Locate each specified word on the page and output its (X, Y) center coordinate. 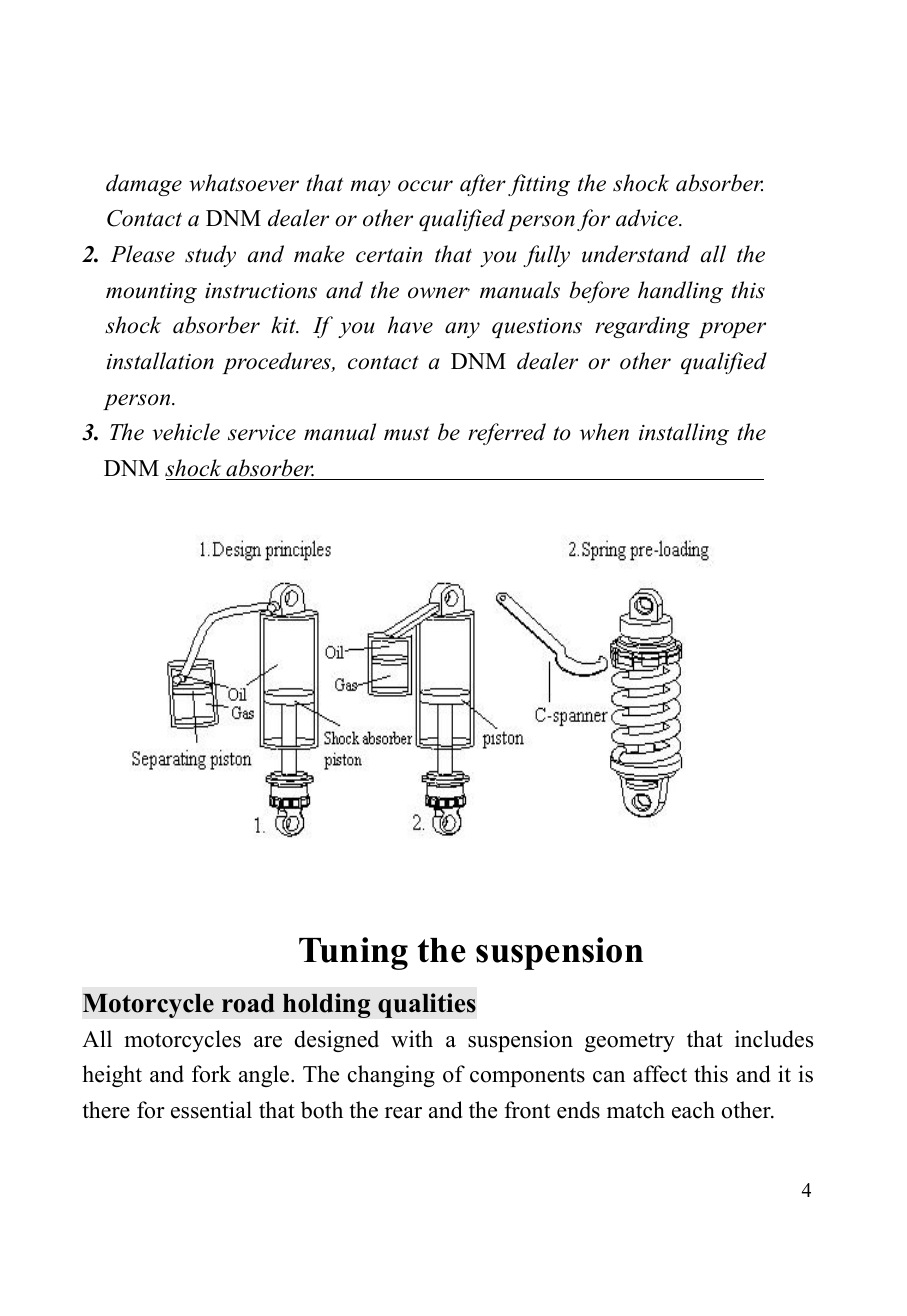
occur (425, 186)
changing (391, 1076)
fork (211, 1074)
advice (648, 218)
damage (144, 185)
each (693, 1110)
